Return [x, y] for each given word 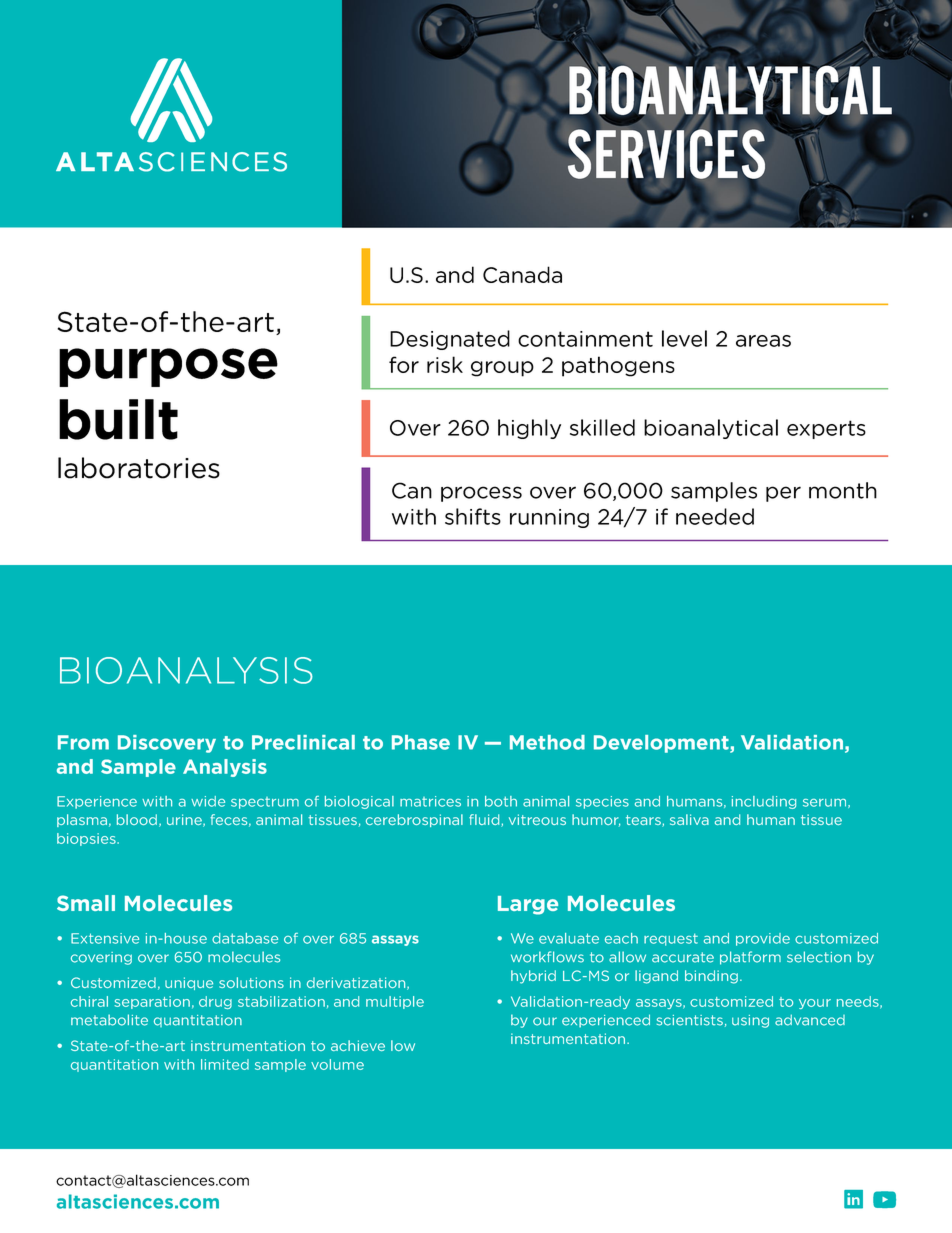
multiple [395, 1002]
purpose [168, 367]
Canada [522, 274]
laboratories [139, 468]
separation [152, 1002]
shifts [473, 516]
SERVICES [665, 154]
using [750, 1021]
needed [715, 516]
